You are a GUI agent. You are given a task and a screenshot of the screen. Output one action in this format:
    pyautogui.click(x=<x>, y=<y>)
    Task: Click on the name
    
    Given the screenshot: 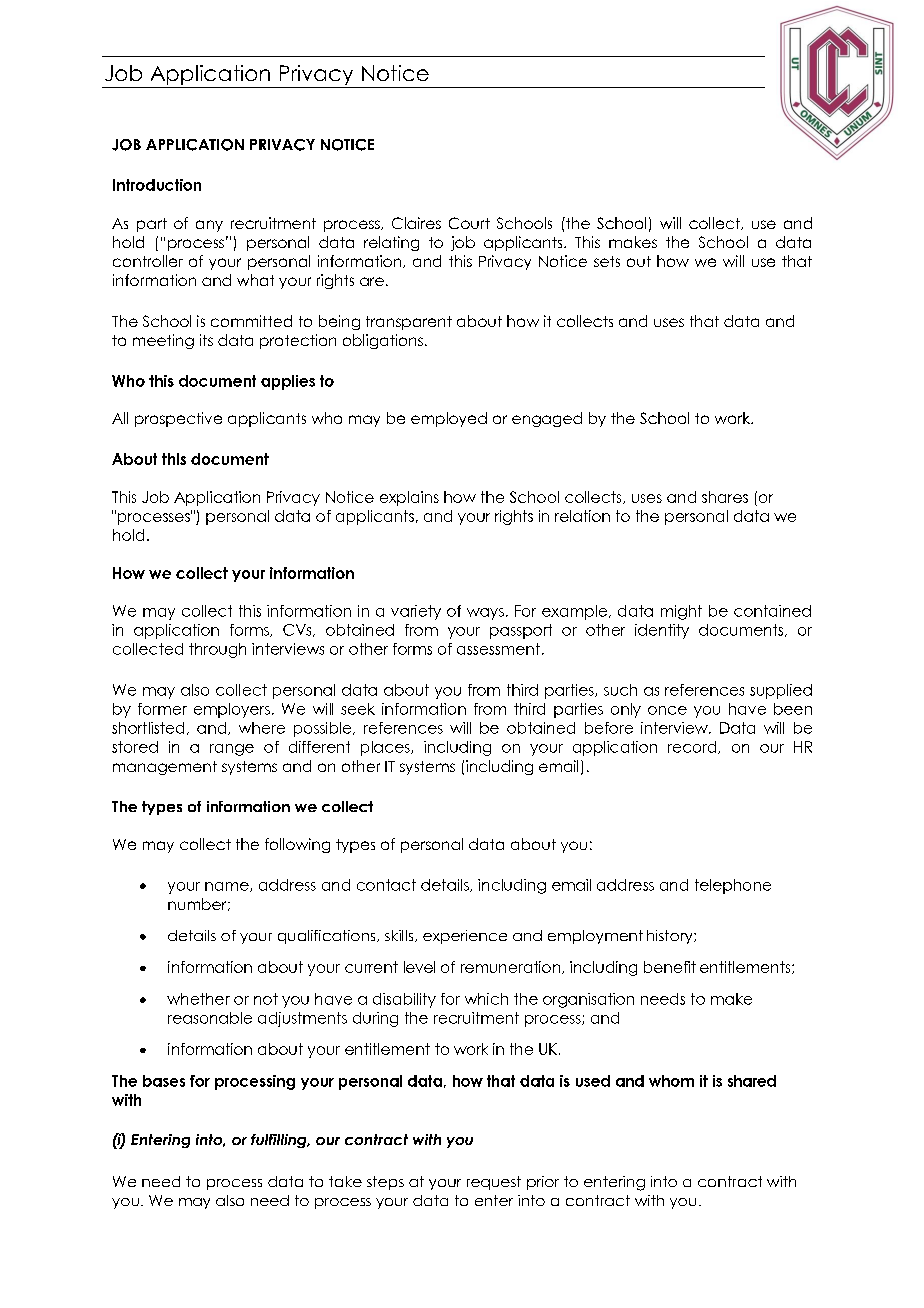 What is the action you would take?
    pyautogui.click(x=228, y=887)
